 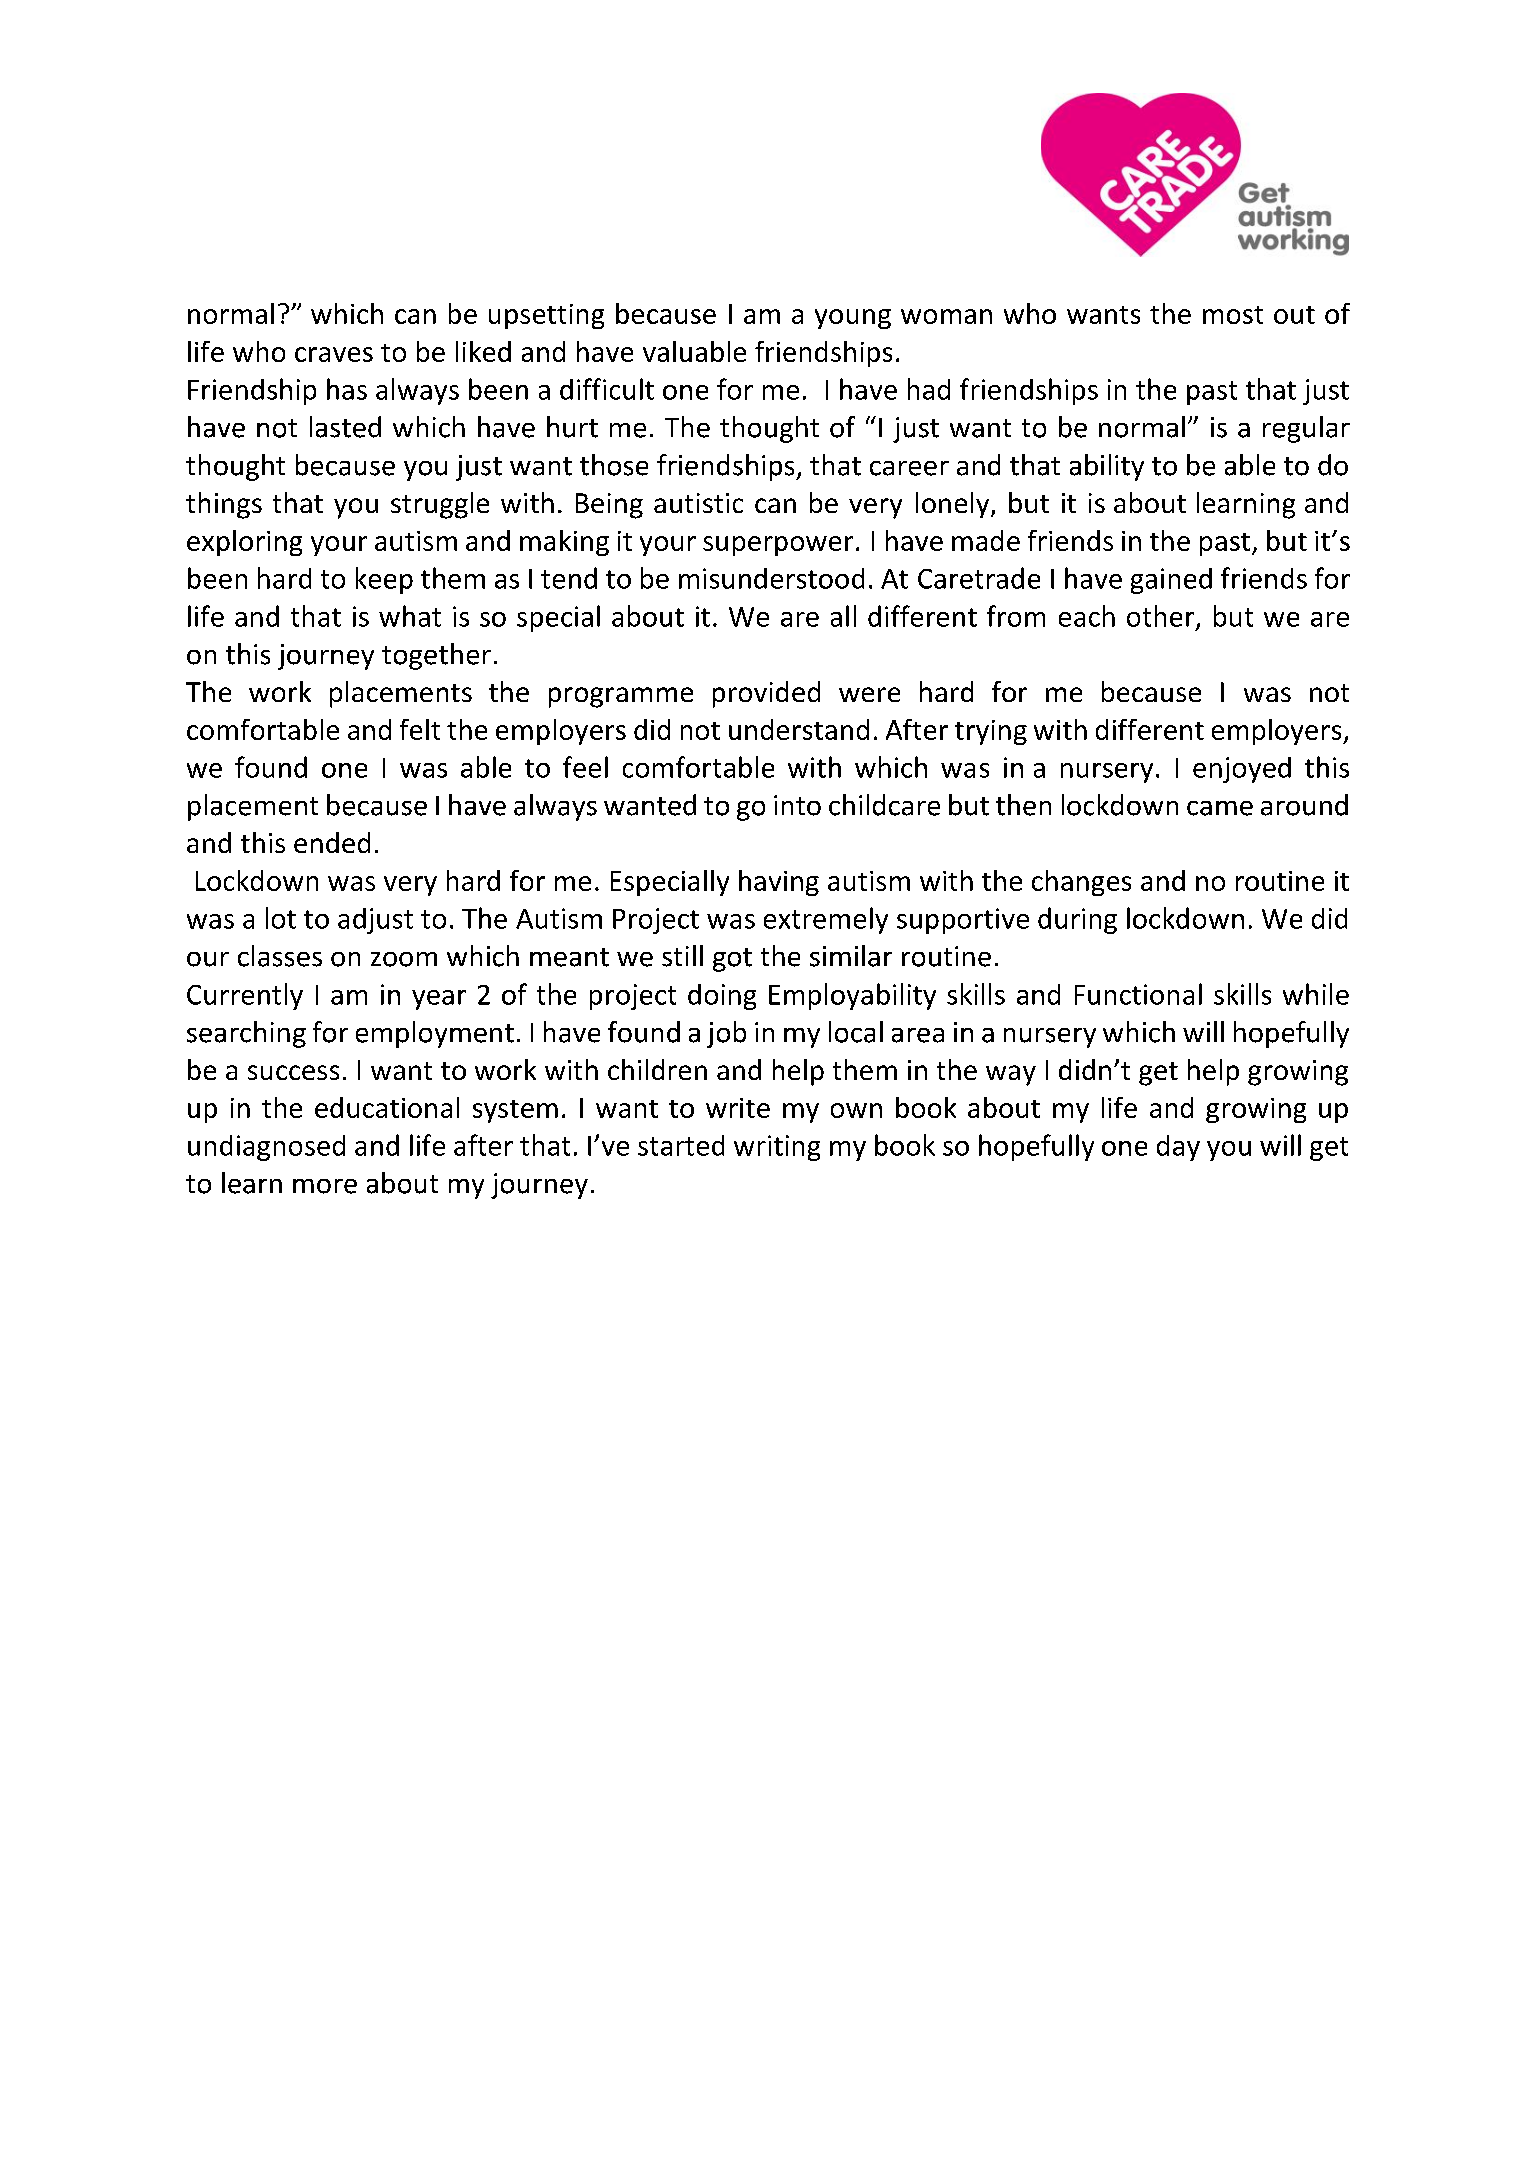 What do you see at coordinates (1242, 770) in the screenshot?
I see `enjoyed` at bounding box center [1242, 770].
